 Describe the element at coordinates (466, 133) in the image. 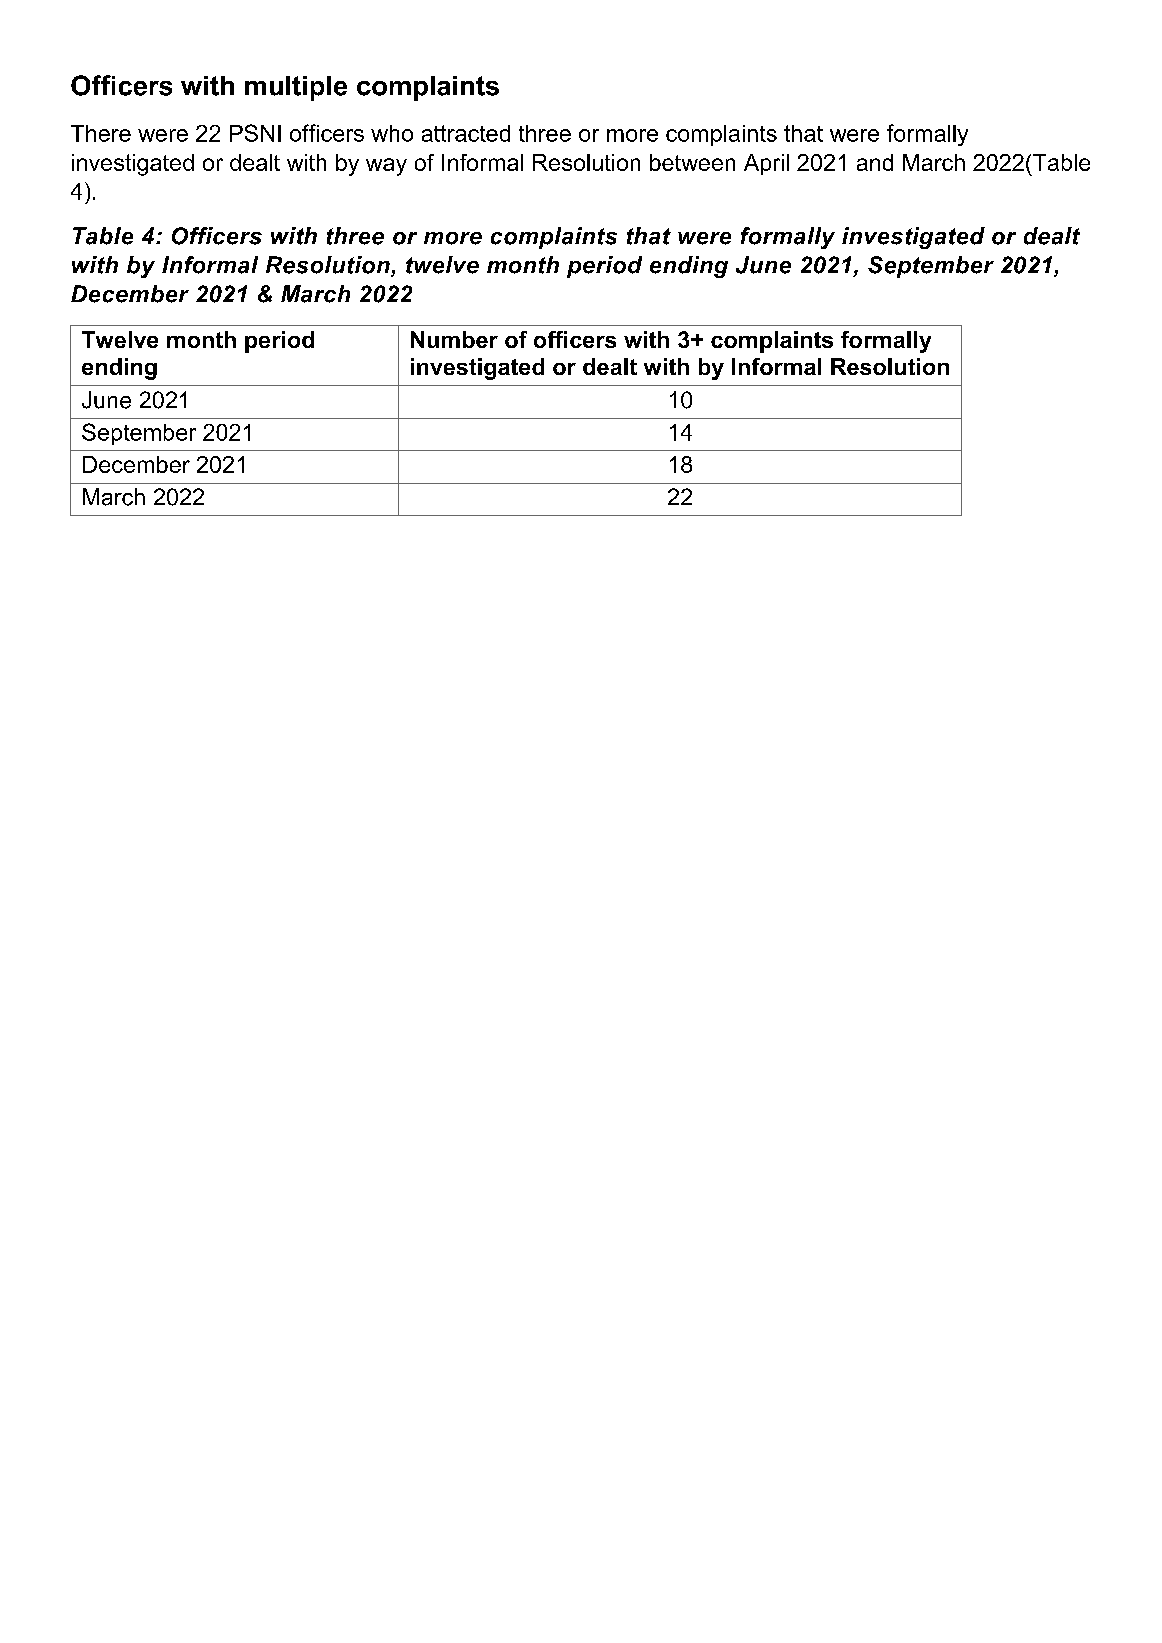

I see `attracted` at that location.
